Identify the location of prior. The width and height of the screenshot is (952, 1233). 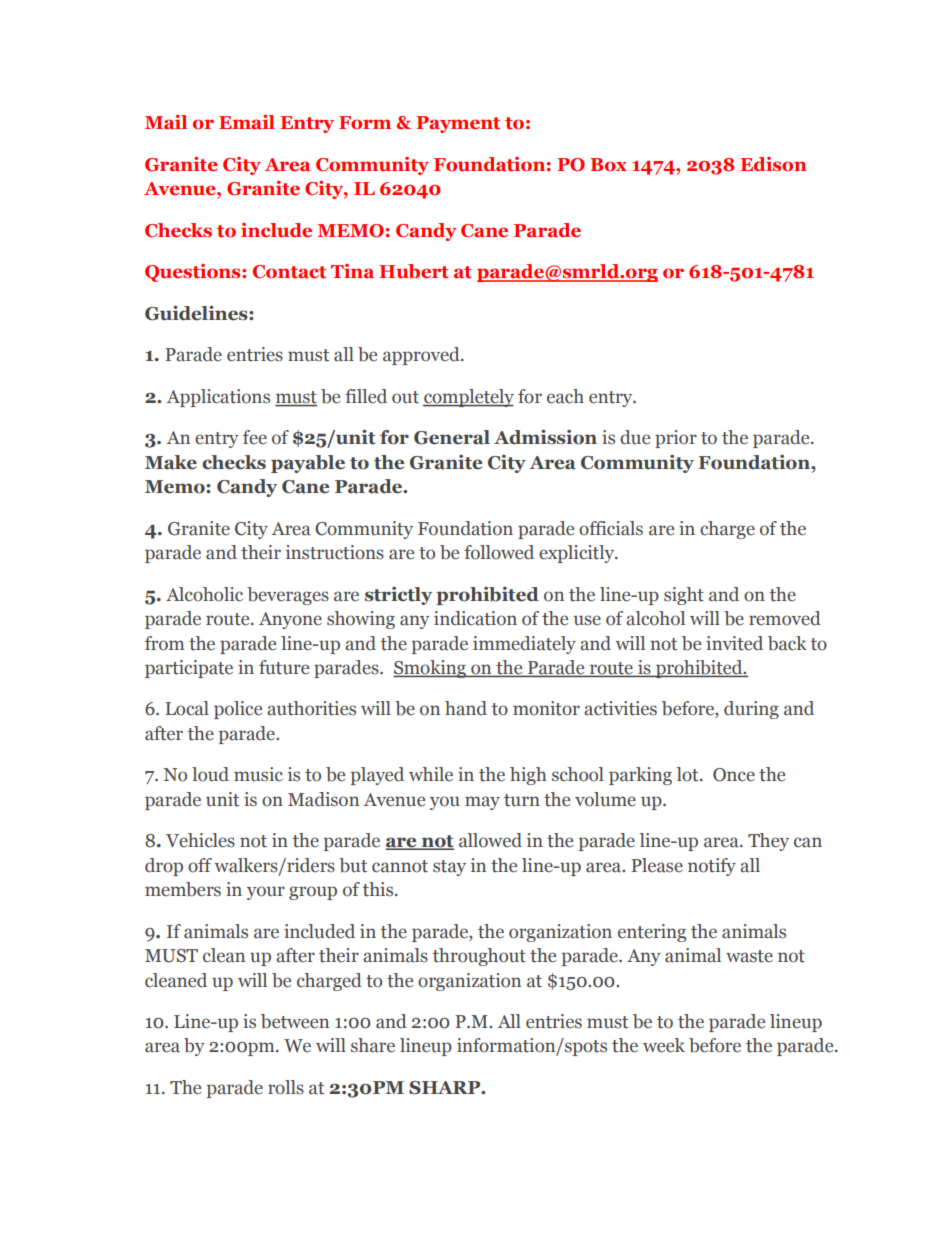
(676, 439).
